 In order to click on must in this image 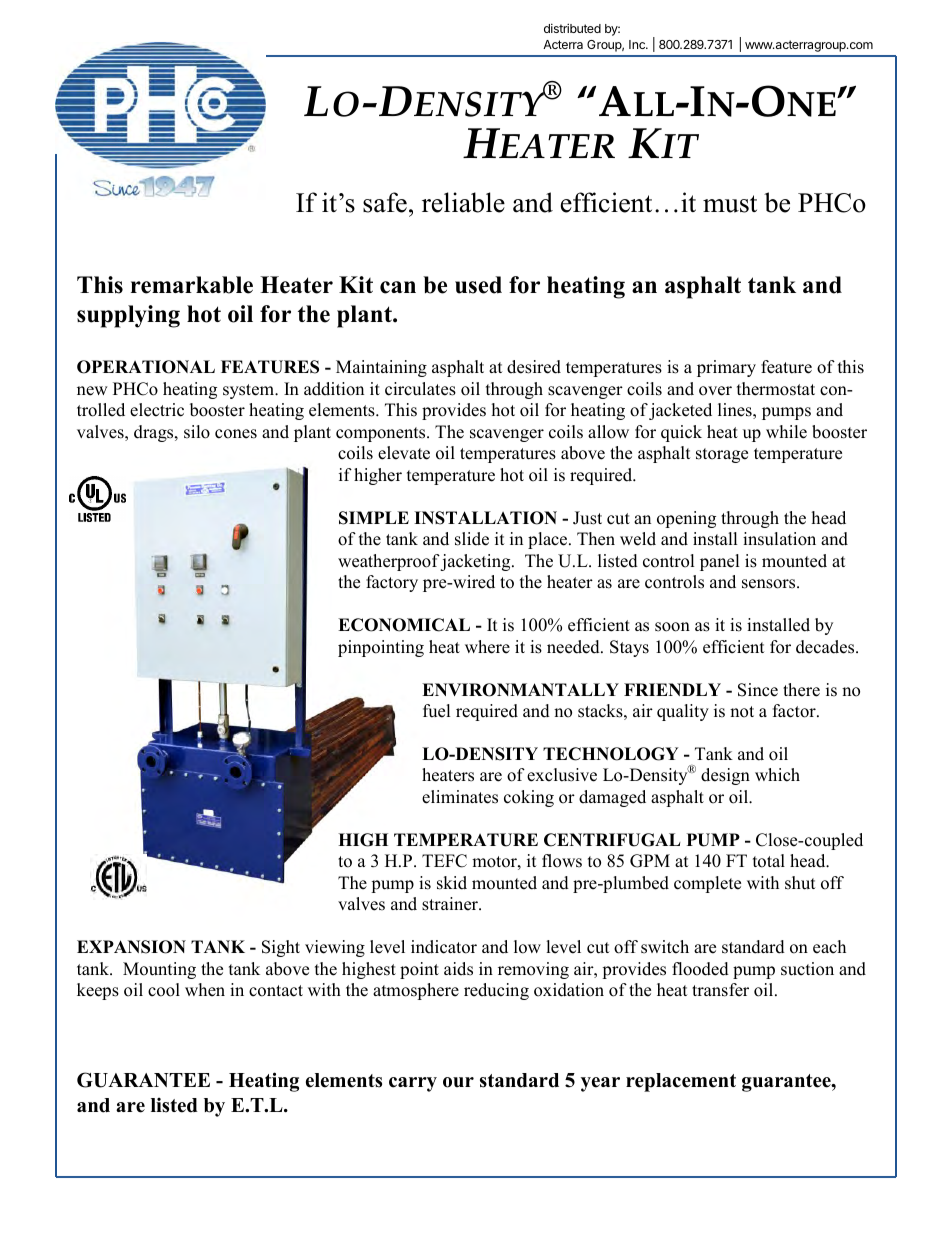, I will do `click(730, 204)`.
